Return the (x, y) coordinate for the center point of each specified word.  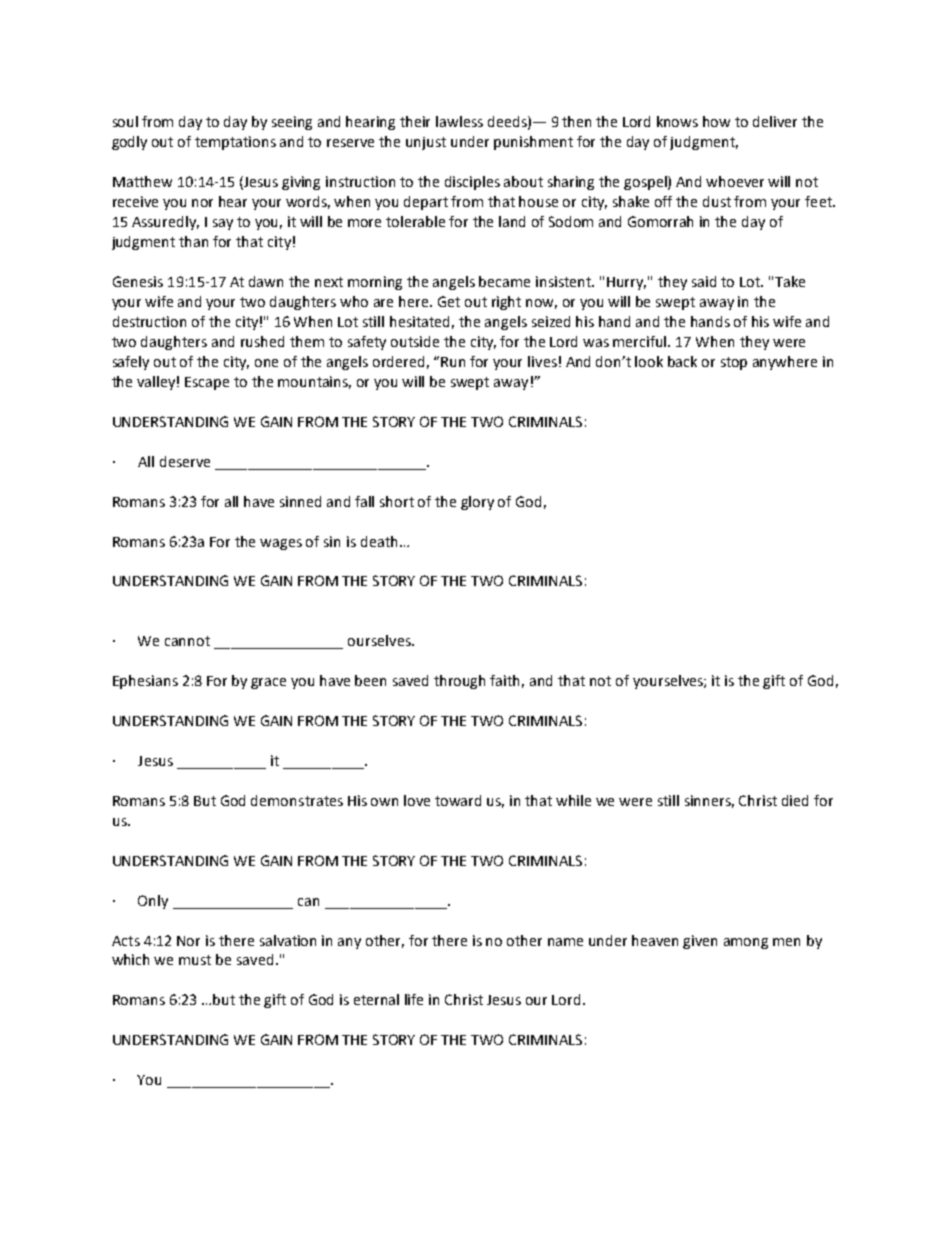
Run (453, 362)
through (459, 682)
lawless (459, 121)
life (414, 999)
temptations (235, 143)
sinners (709, 801)
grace (268, 683)
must (195, 960)
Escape (207, 383)
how (716, 121)
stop (734, 363)
